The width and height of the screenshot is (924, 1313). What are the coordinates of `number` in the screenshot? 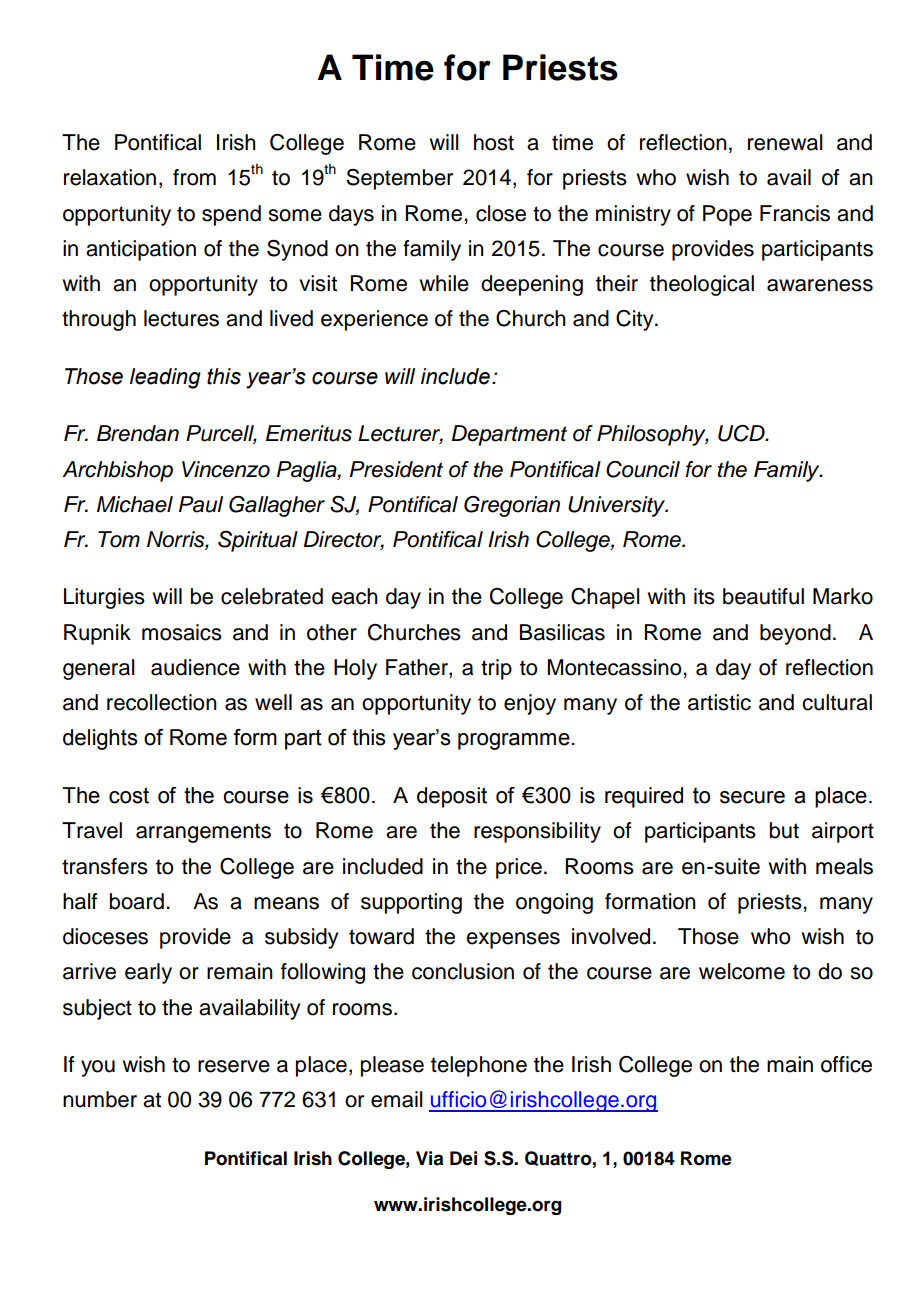 It's located at (100, 1099).
